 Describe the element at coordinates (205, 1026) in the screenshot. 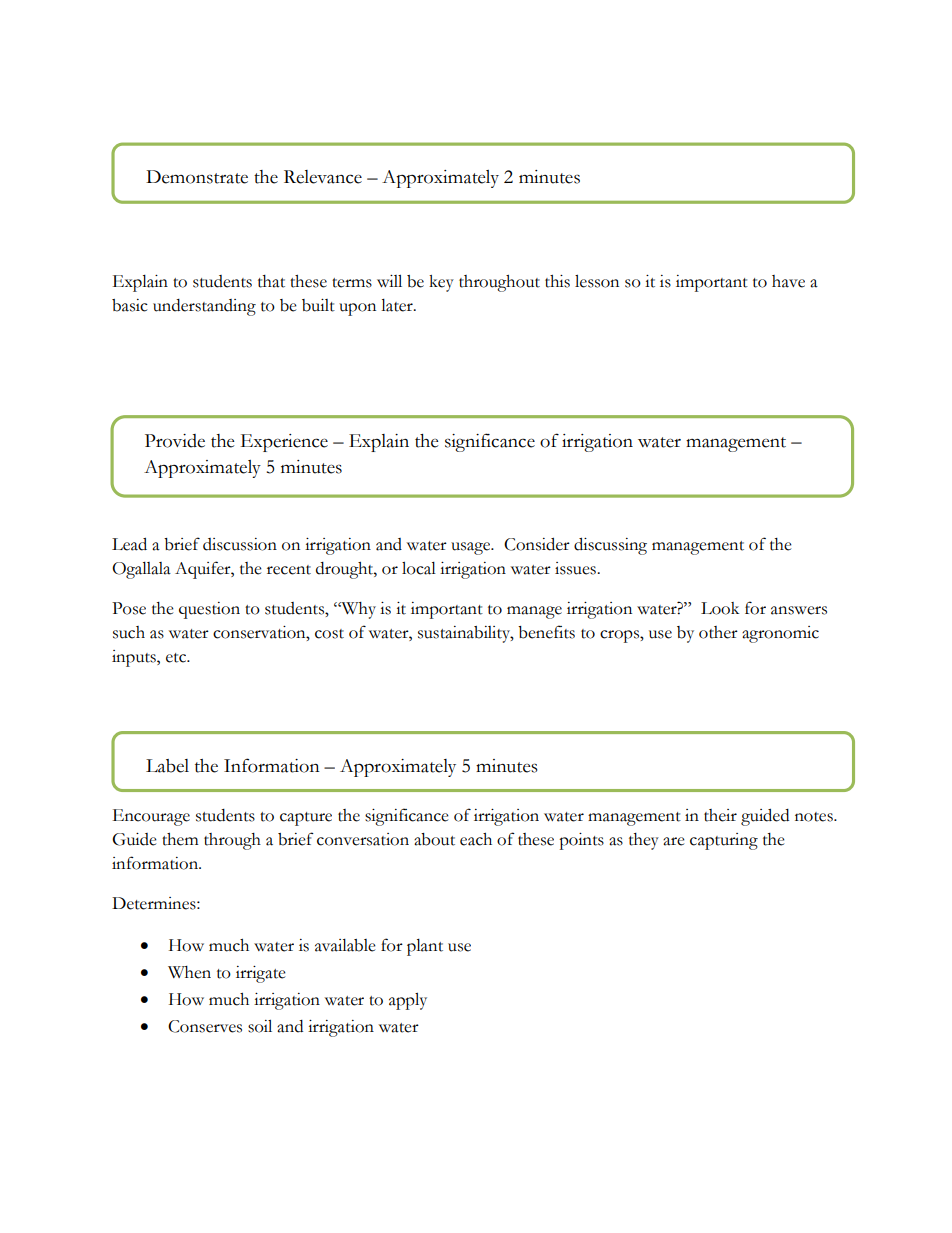

I see `Conserves` at that location.
